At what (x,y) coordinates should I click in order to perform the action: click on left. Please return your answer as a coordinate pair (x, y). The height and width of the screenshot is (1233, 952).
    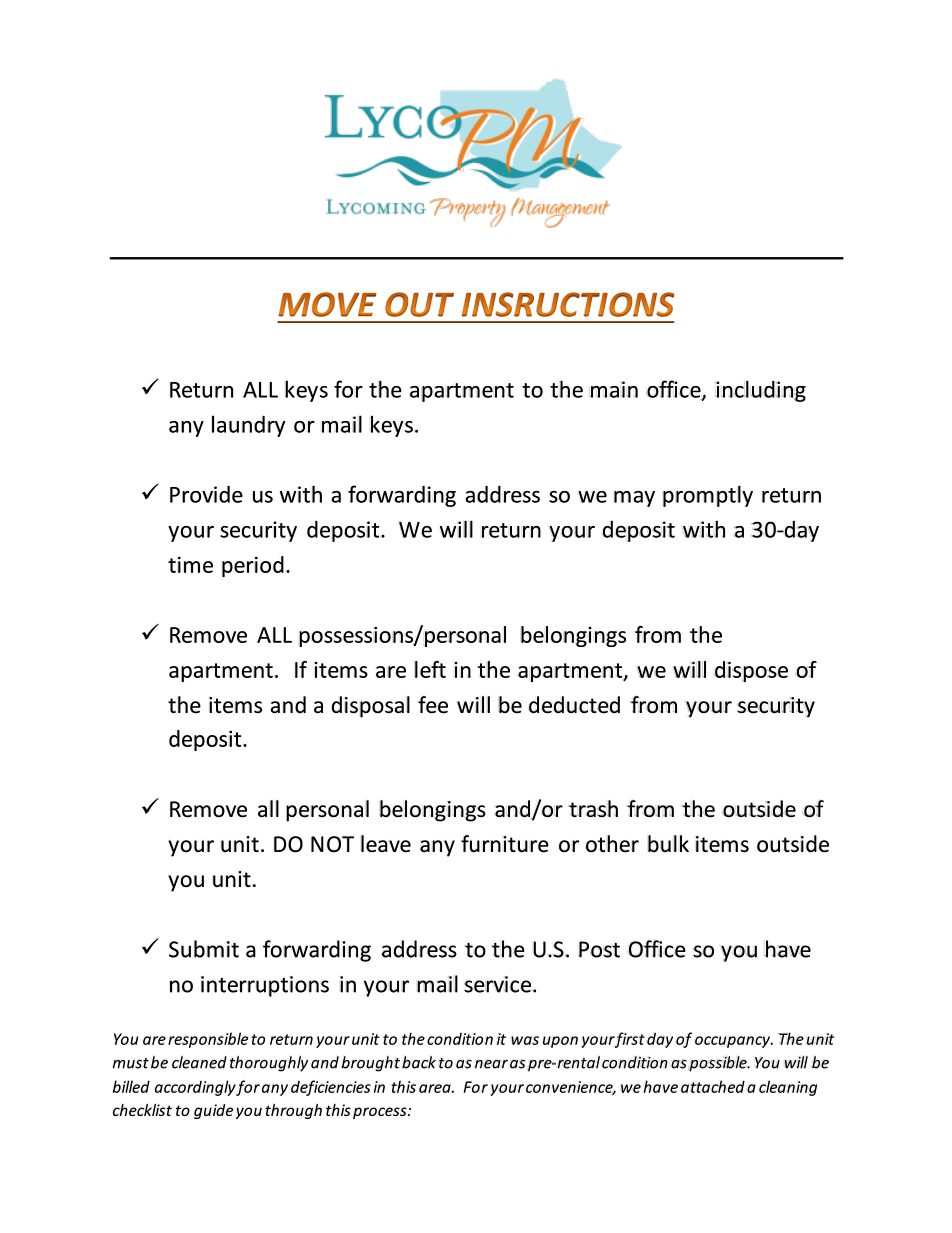
    Looking at the image, I should click on (430, 669).
